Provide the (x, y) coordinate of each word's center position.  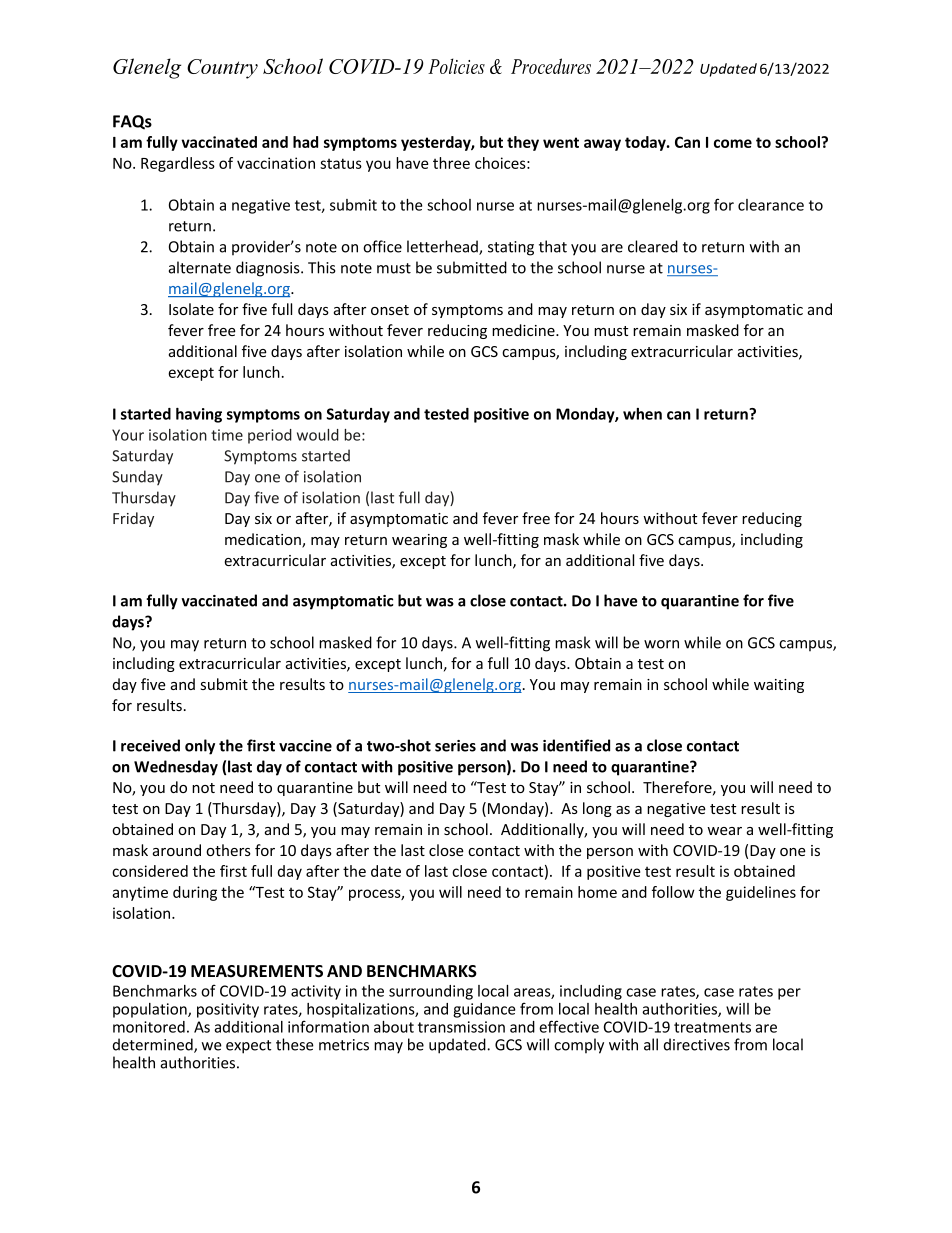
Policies (456, 66)
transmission (461, 1027)
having (199, 415)
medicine (524, 330)
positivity (228, 1010)
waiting (779, 686)
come (733, 143)
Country (222, 69)
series (455, 746)
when (642, 414)
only (200, 747)
